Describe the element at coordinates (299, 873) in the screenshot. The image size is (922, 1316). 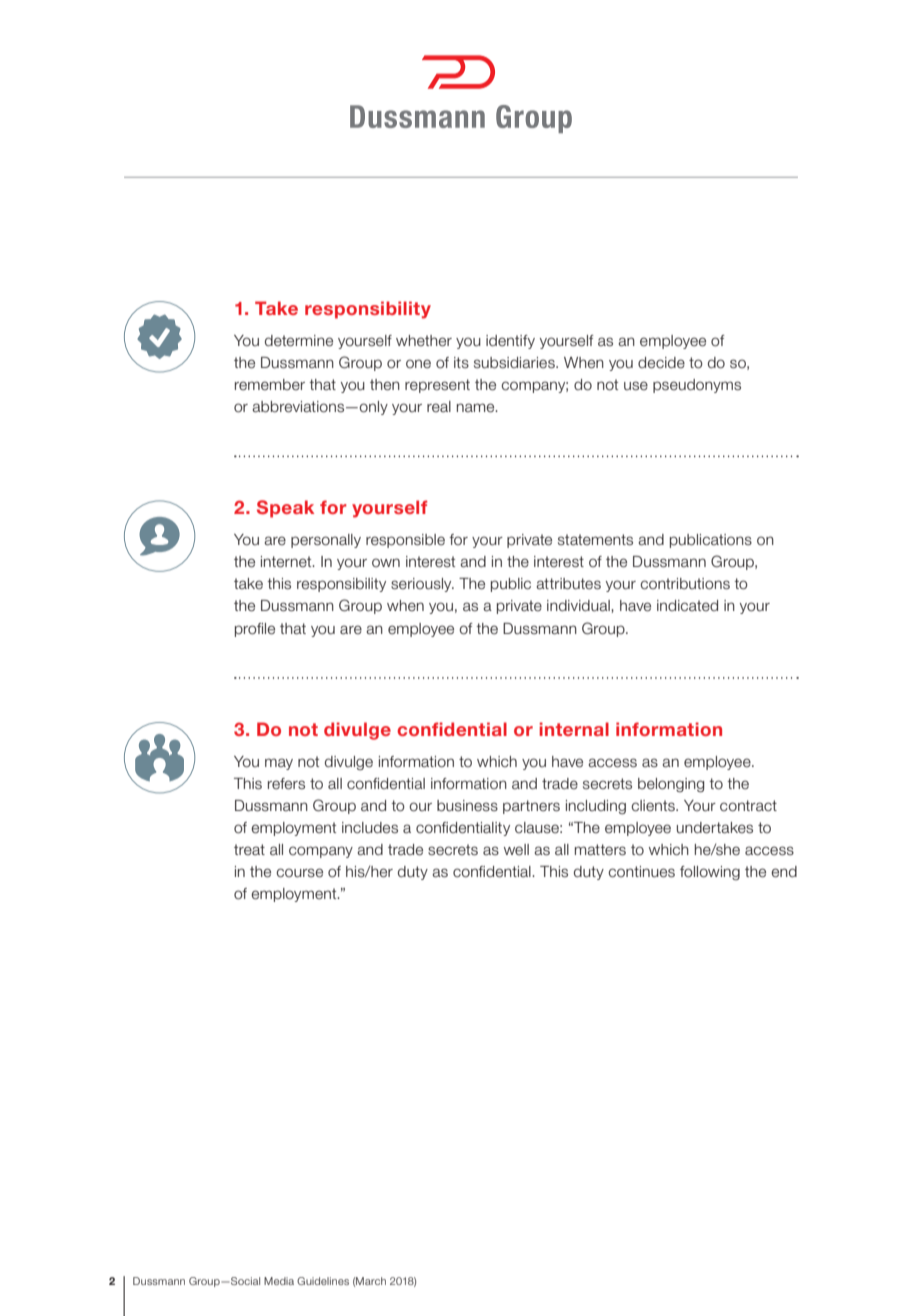
I see `course` at that location.
